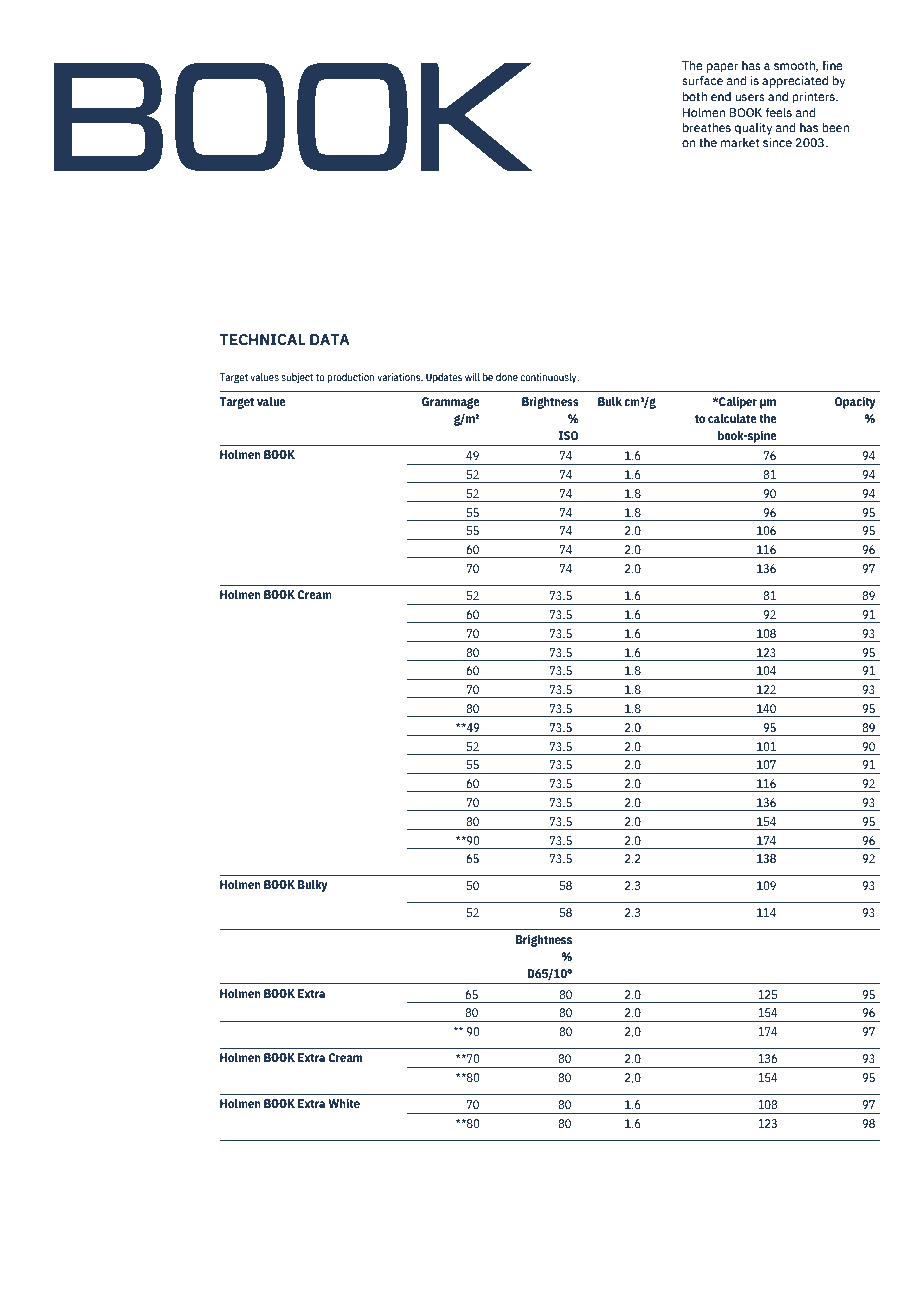 Image resolution: width=924 pixels, height=1308 pixels. What do you see at coordinates (732, 418) in the image?
I see `calculate` at bounding box center [732, 418].
